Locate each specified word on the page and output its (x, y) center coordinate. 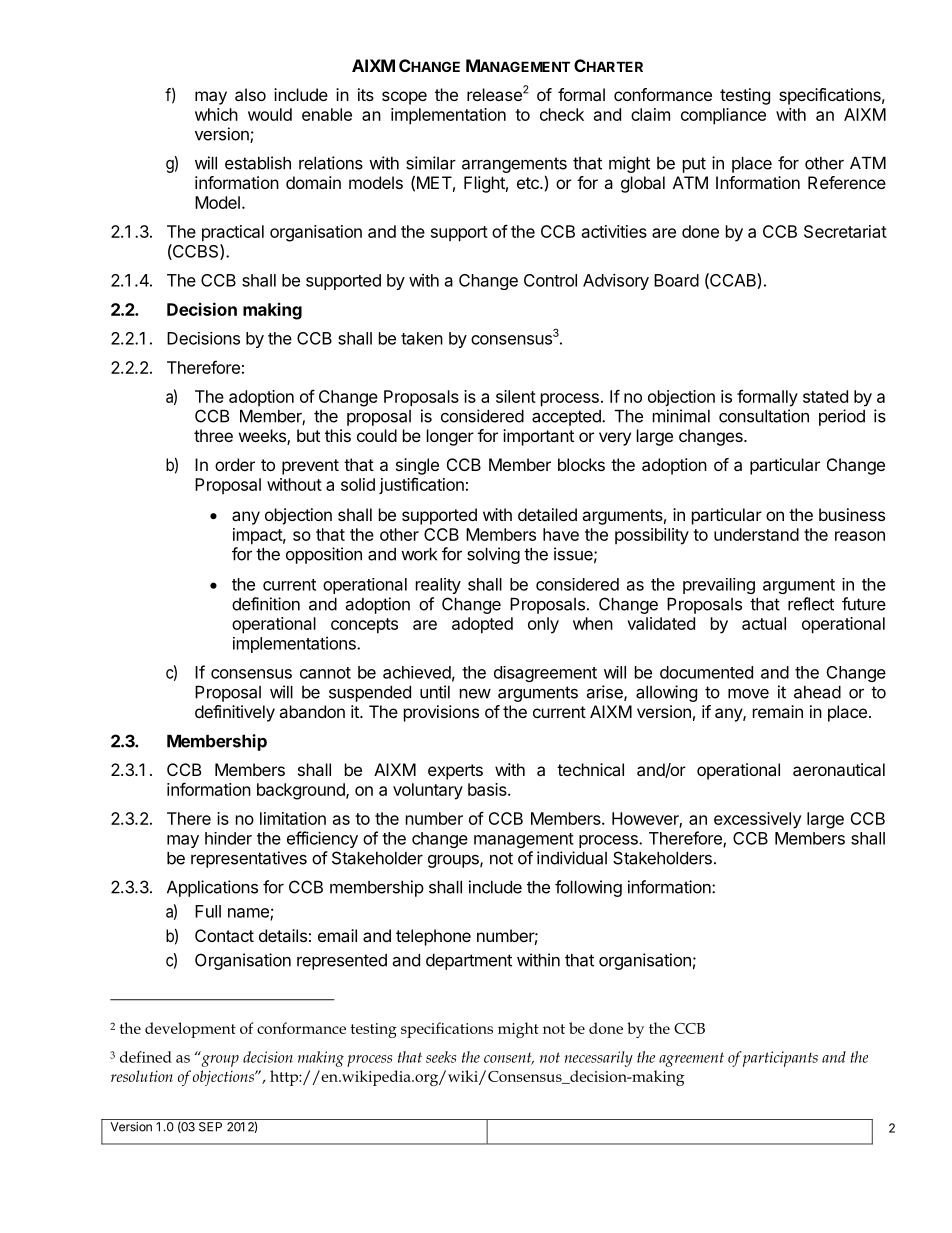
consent (509, 1059)
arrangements (514, 166)
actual (764, 623)
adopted (482, 625)
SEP (210, 1127)
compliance (723, 116)
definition (266, 604)
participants (780, 1059)
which (216, 114)
